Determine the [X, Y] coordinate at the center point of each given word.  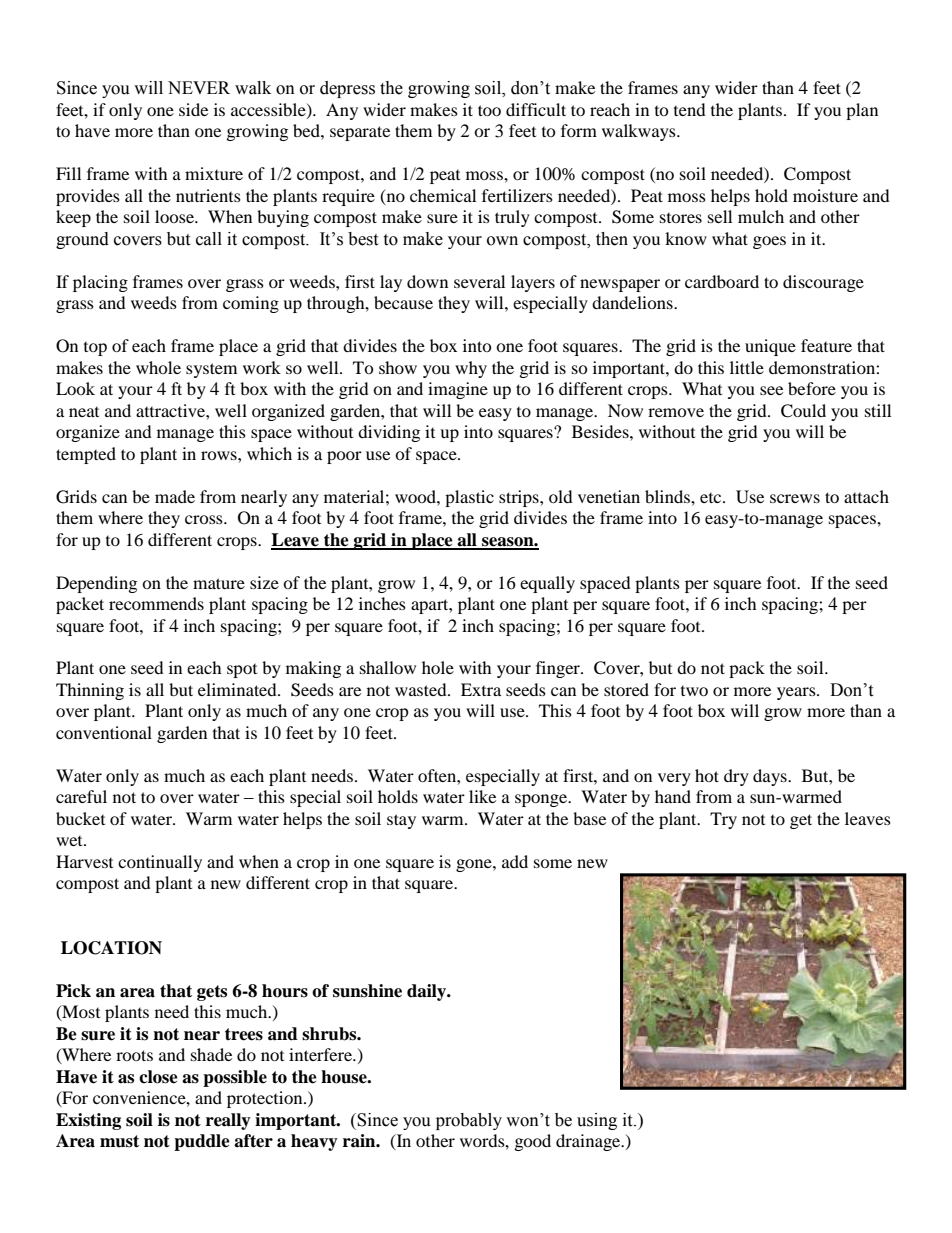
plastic [469, 498]
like [482, 796]
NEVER [199, 87]
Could [803, 411]
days [771, 777]
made [175, 496]
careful [81, 796]
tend [690, 109]
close [158, 1077]
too [489, 110]
